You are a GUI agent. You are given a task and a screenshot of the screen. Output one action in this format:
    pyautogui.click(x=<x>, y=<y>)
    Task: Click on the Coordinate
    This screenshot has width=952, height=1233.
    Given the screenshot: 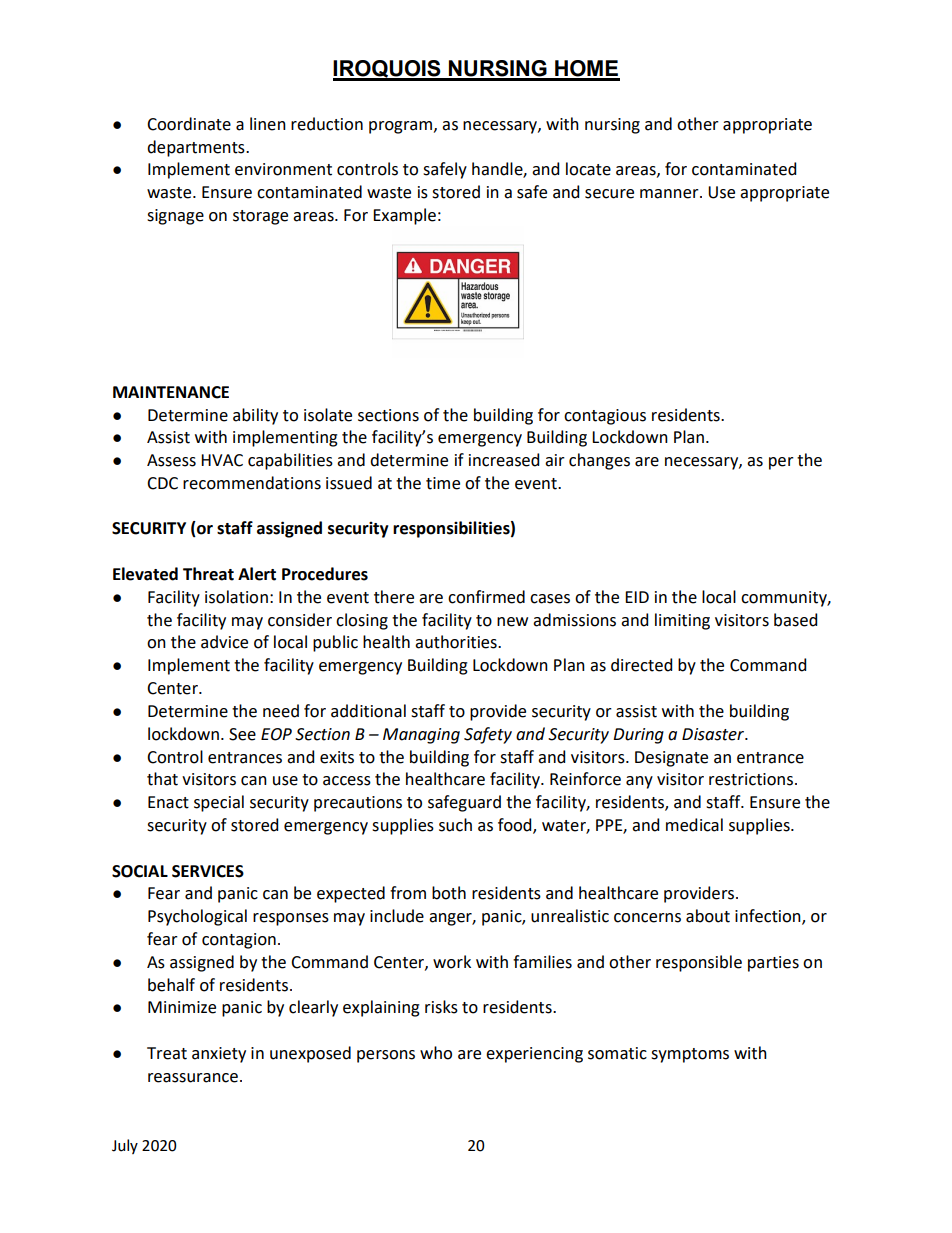 What is the action you would take?
    pyautogui.click(x=189, y=124)
